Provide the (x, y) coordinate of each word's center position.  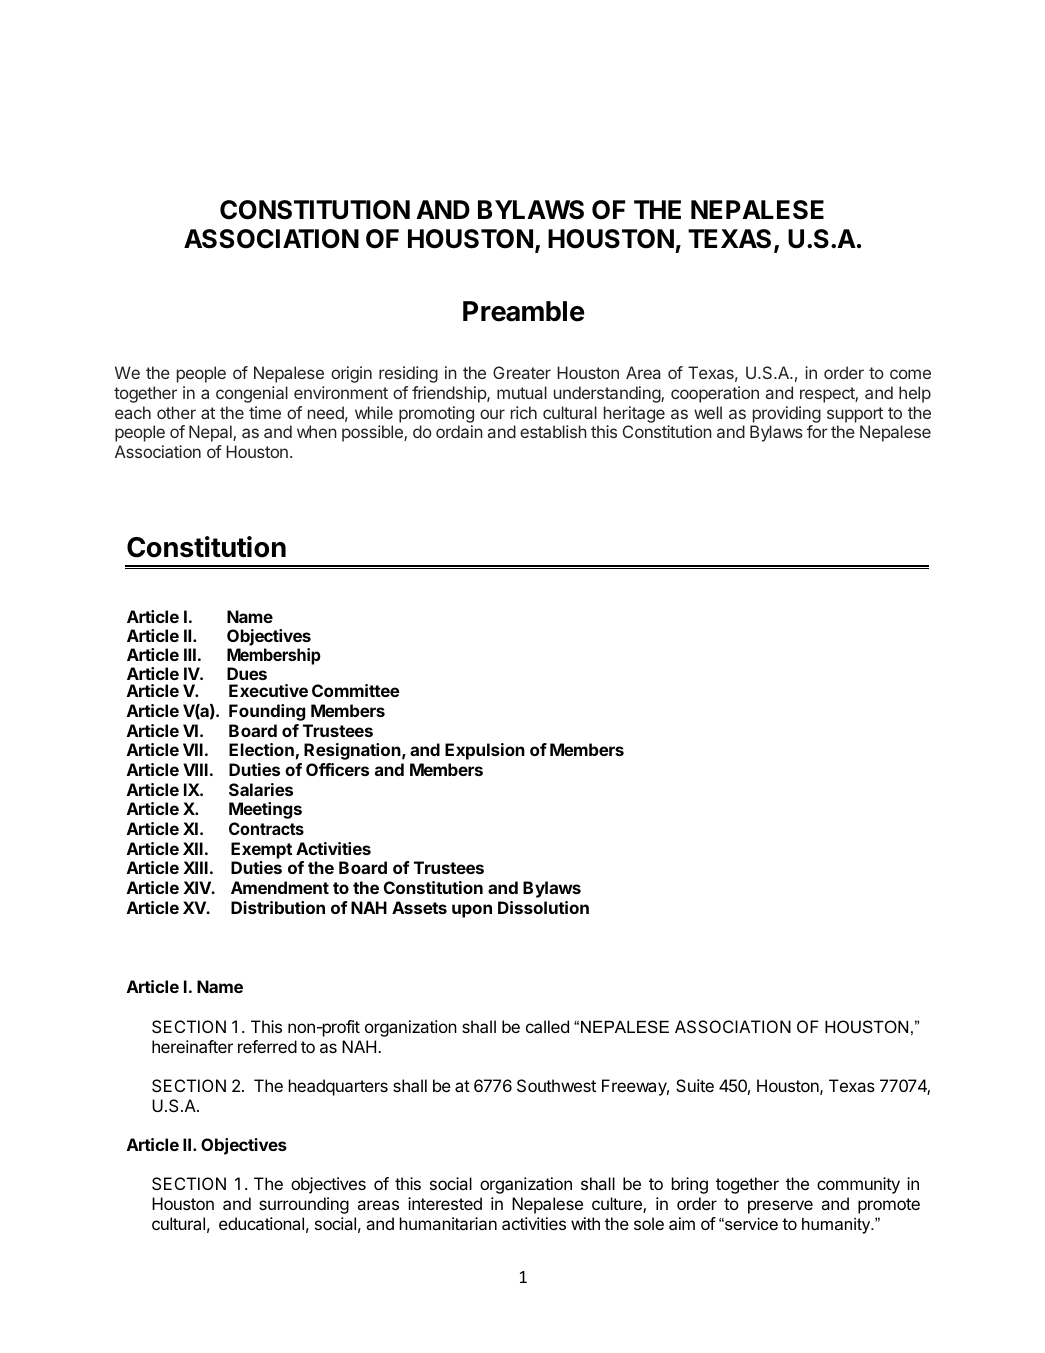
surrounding (304, 1205)
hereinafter (192, 1046)
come (910, 374)
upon (472, 911)
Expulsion (485, 751)
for (817, 431)
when (317, 431)
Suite (695, 1085)
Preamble (524, 311)
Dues (247, 673)
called (547, 1026)
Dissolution (543, 907)
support (855, 415)
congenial (252, 394)
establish (553, 431)
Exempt (261, 850)
